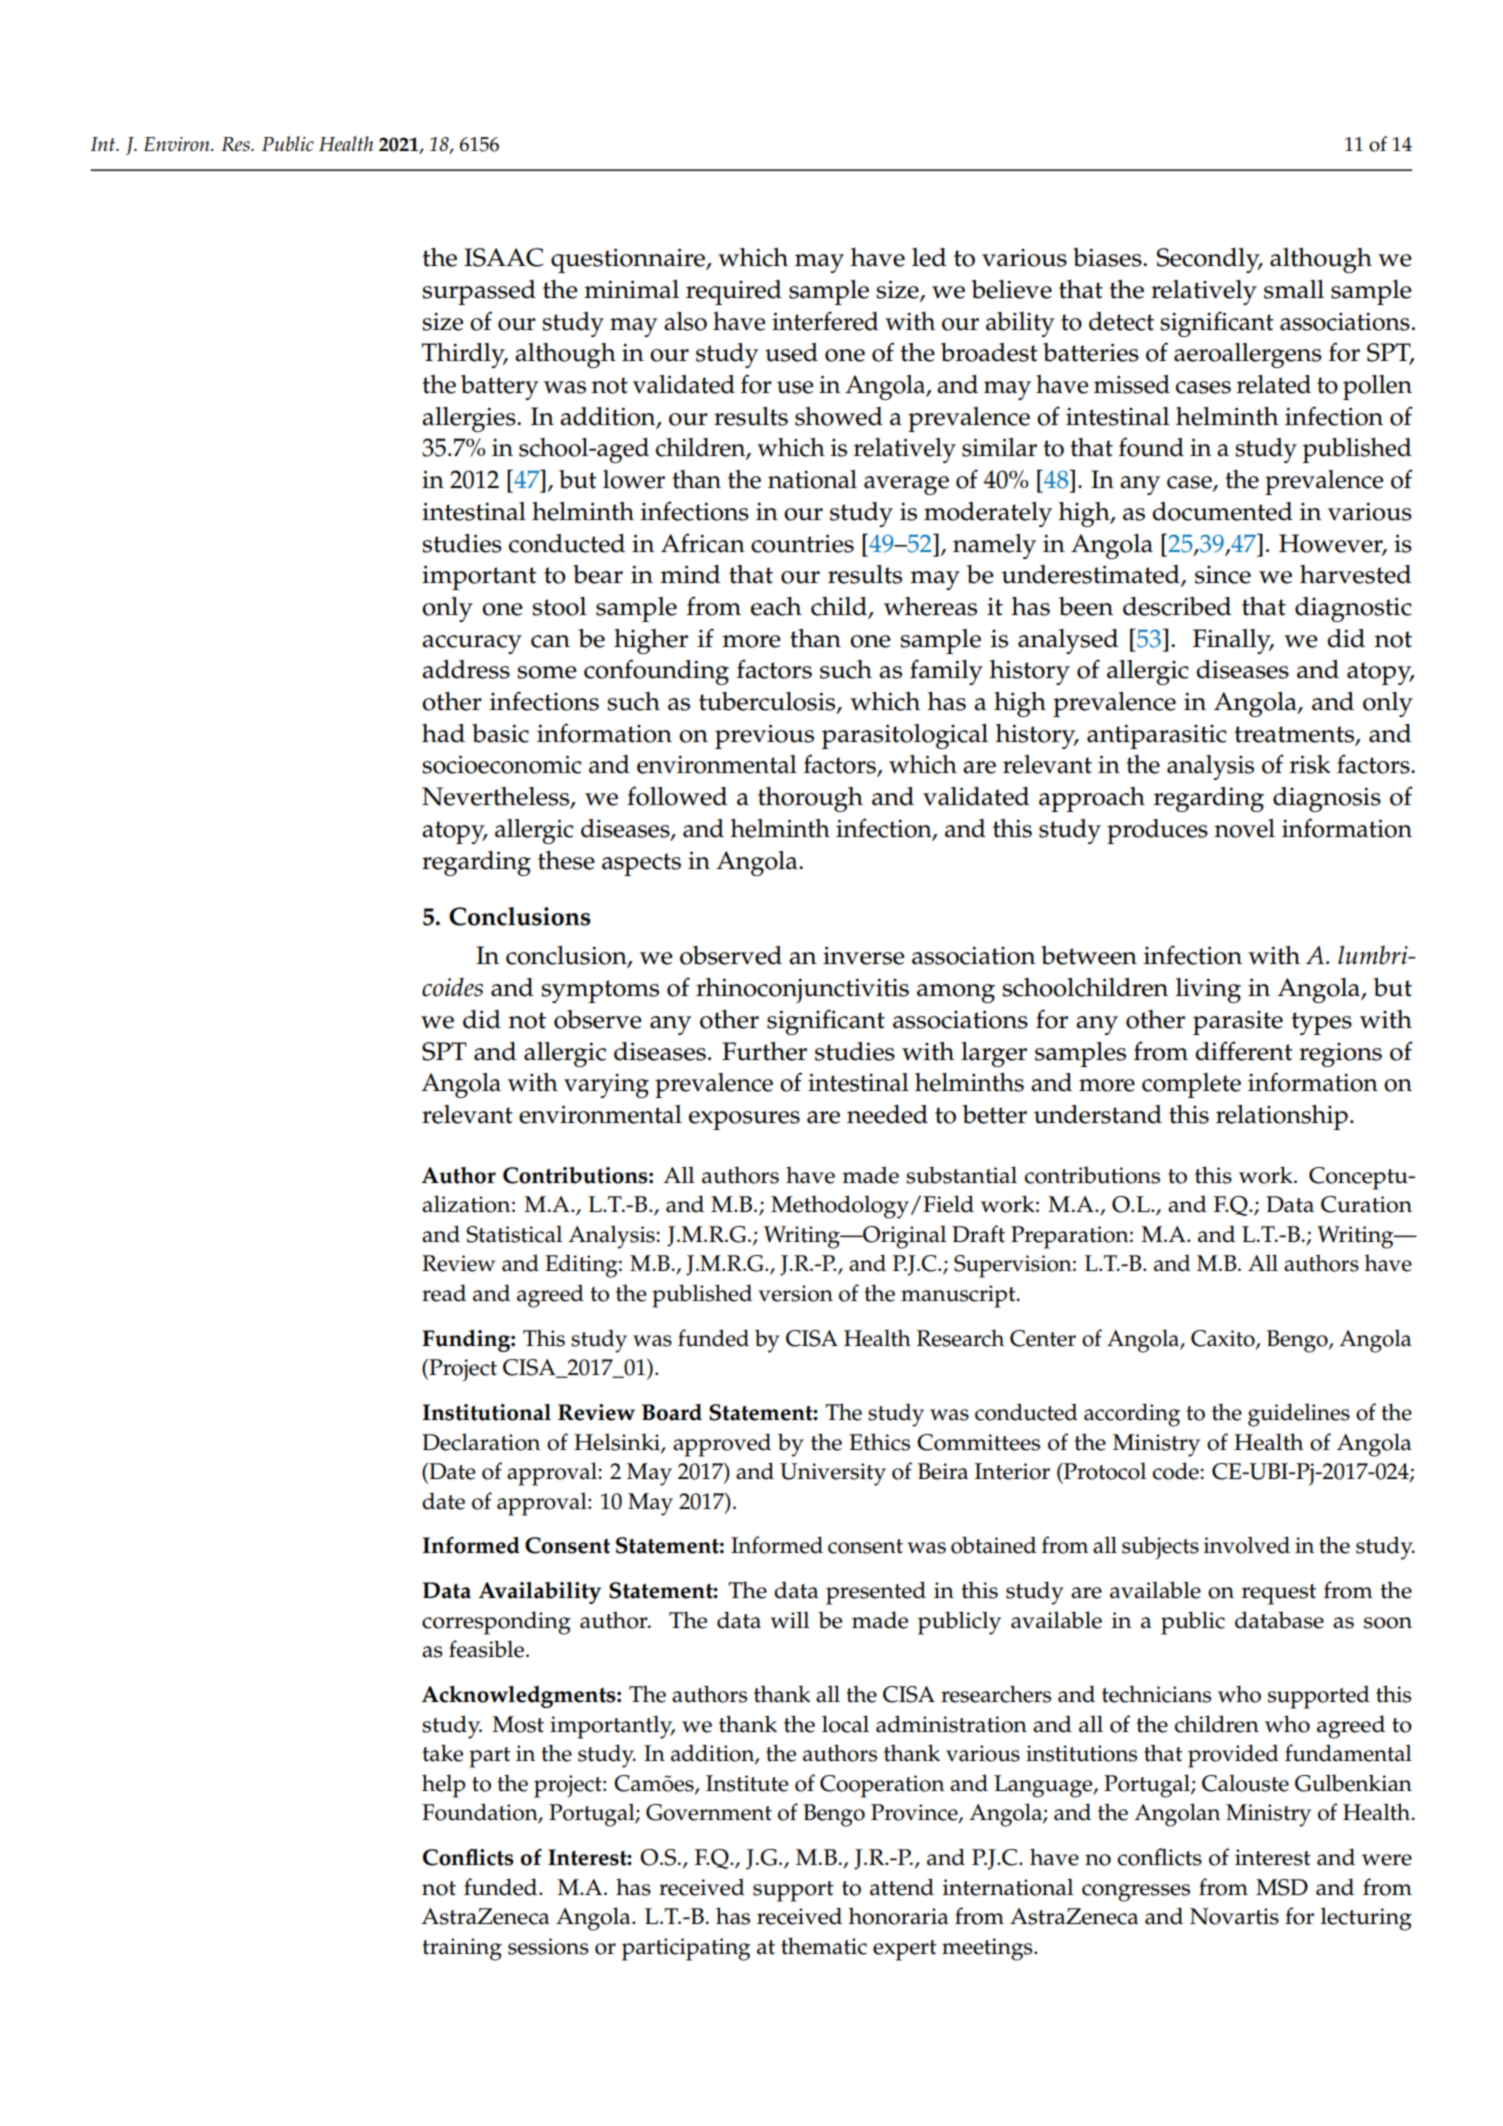  I want to click on some, so click(547, 672).
